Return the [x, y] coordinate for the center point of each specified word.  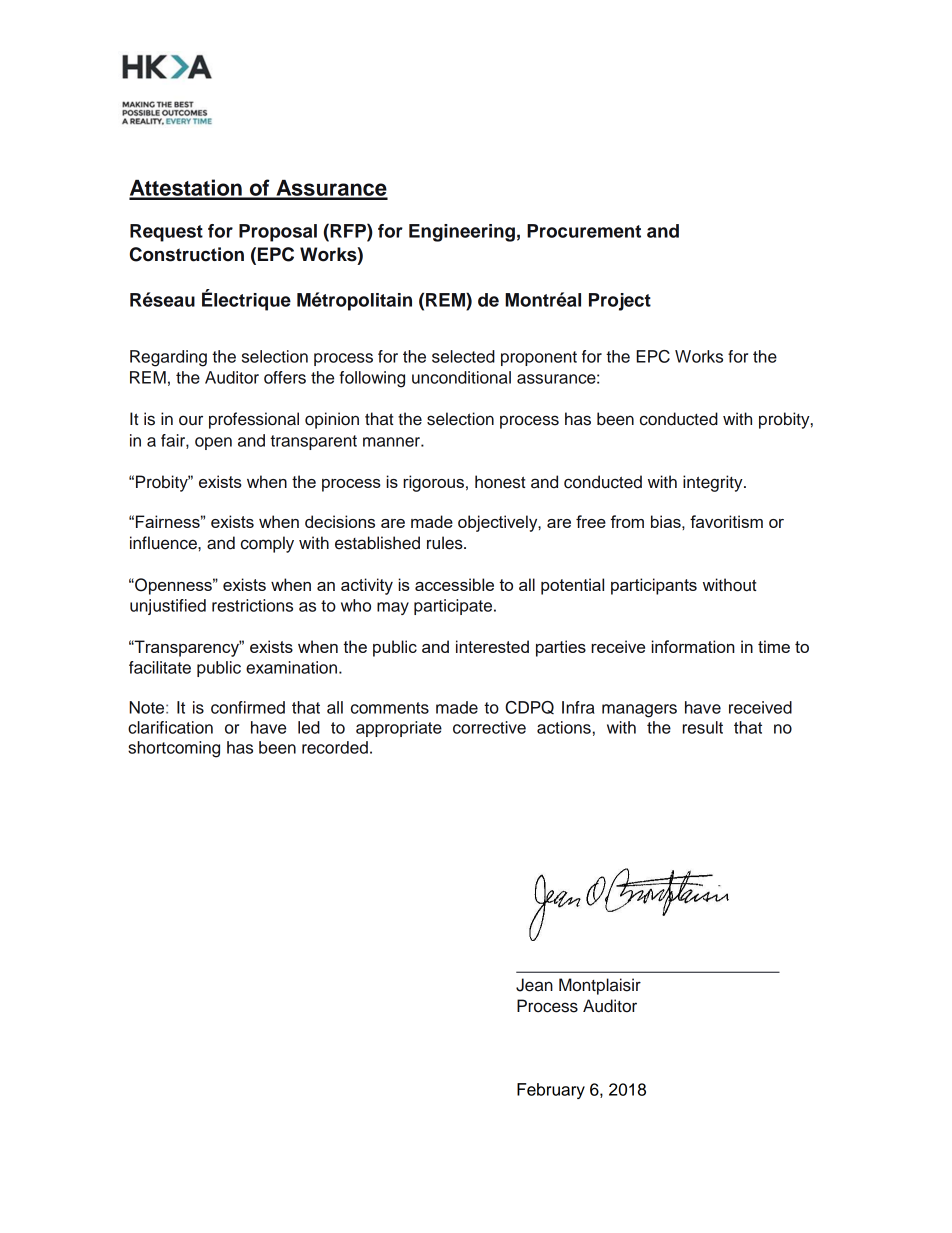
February [551, 1091]
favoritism [726, 521]
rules [446, 543]
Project [620, 302]
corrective [489, 727]
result [703, 727]
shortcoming [174, 749]
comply [267, 544]
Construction [187, 254]
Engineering [462, 233]
